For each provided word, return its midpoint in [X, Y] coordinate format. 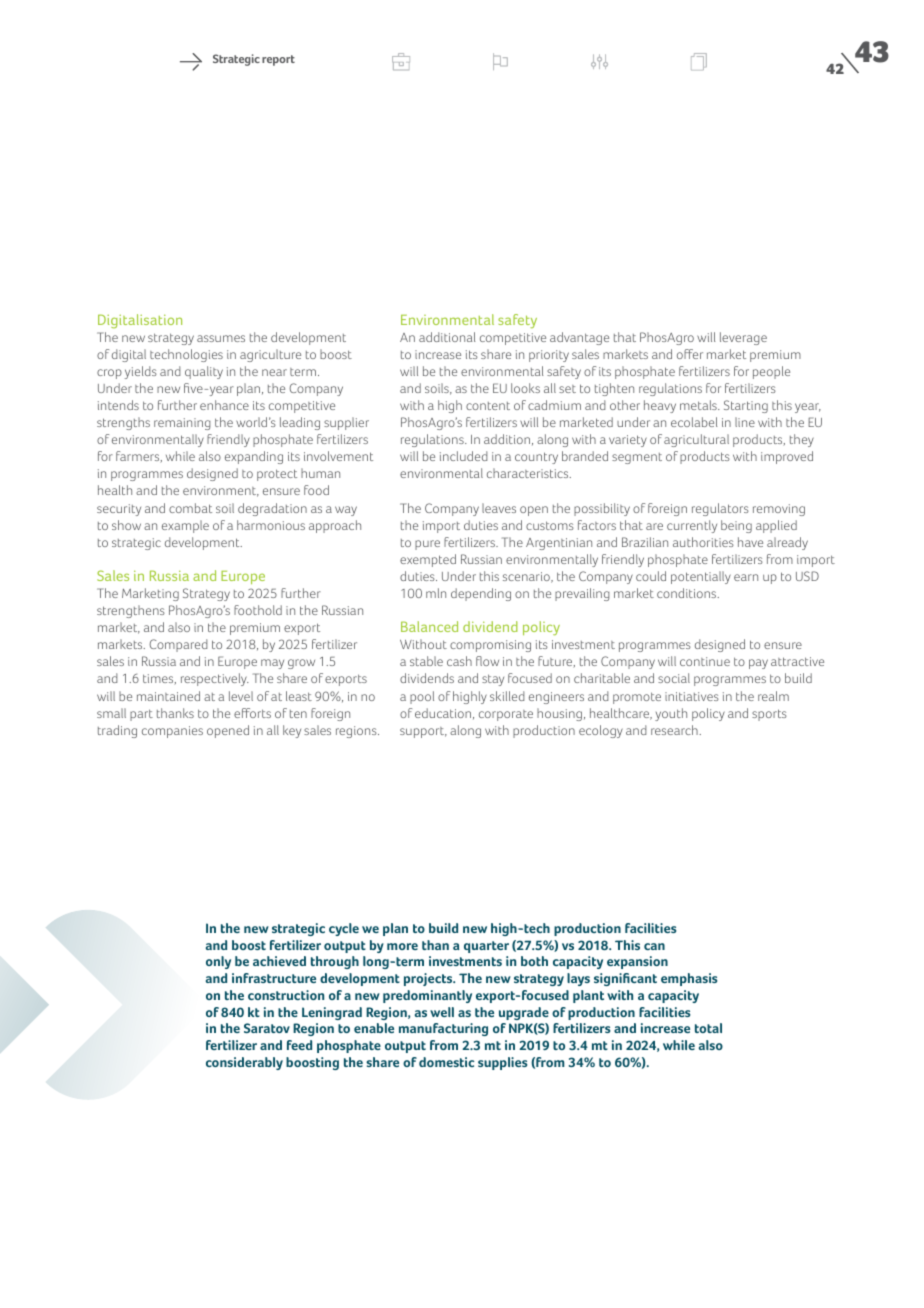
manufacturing [443, 1029]
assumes [221, 338]
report [278, 60]
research [675, 730]
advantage [579, 338]
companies [172, 732]
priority [549, 356]
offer [690, 354]
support [423, 732]
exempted [428, 560]
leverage [743, 338]
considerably [244, 1063]
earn [746, 577]
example [185, 526]
